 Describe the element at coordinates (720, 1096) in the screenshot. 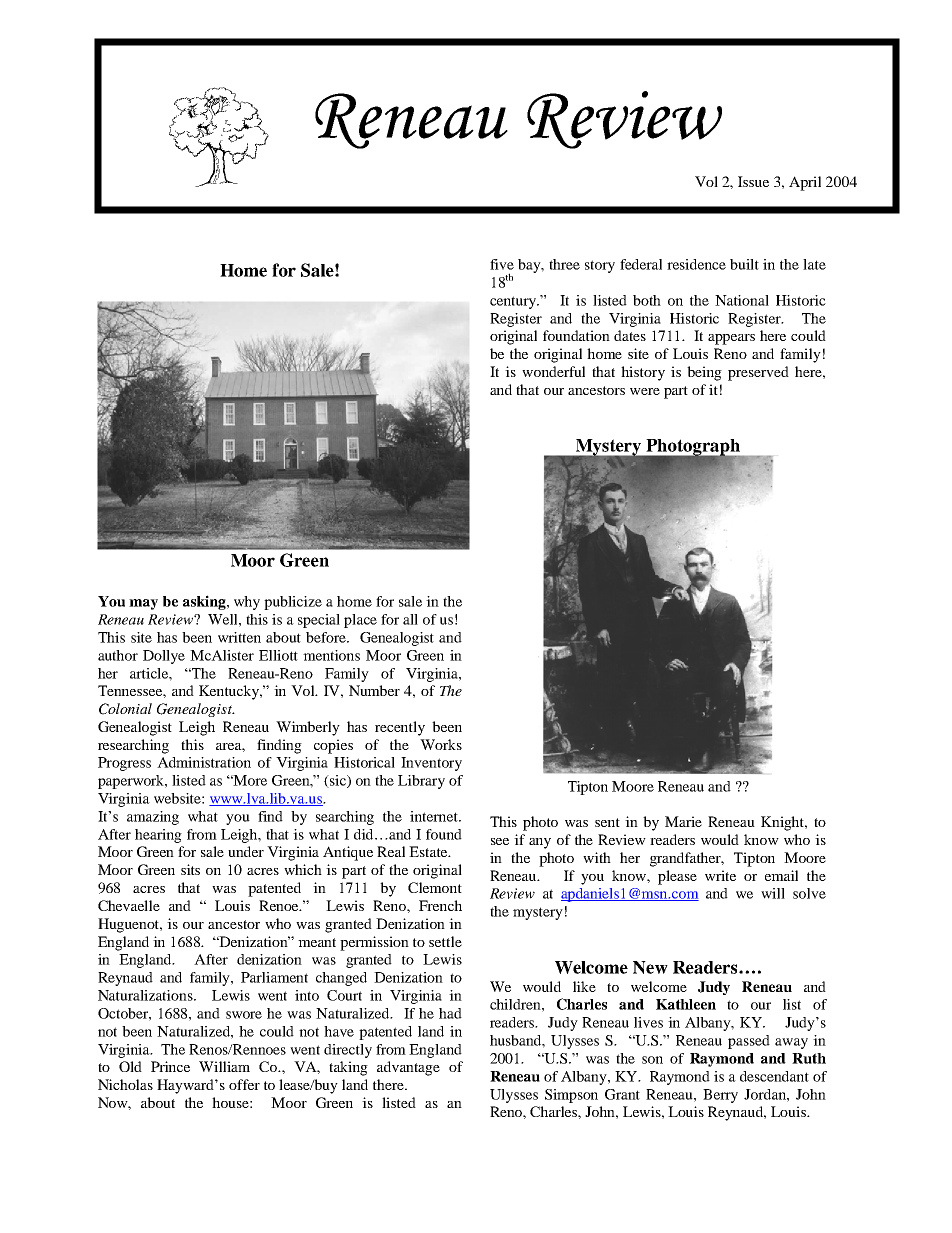

I see `Berry` at that location.
